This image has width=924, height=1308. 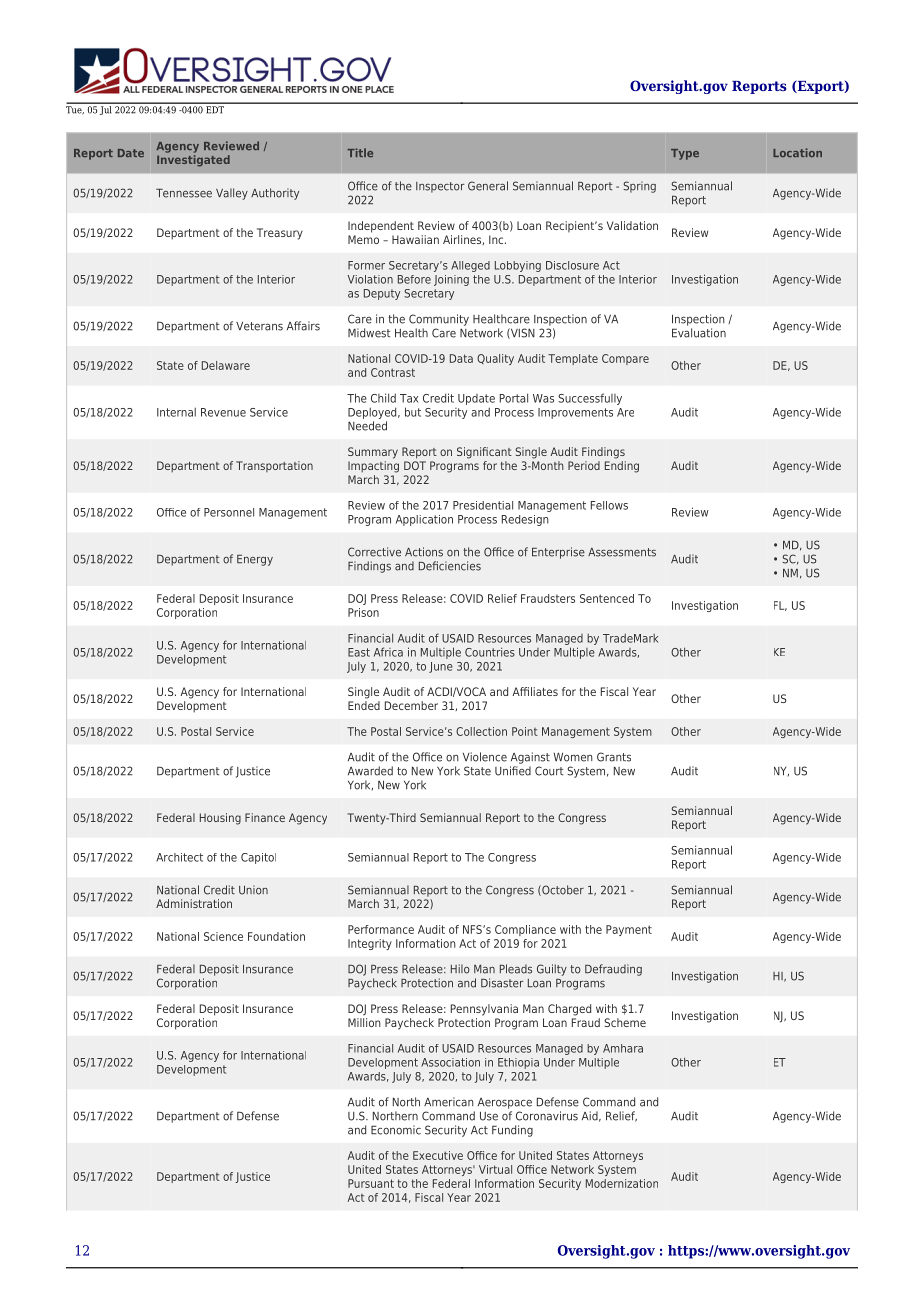 What do you see at coordinates (460, 969) in the image?
I see `Hilo` at bounding box center [460, 969].
